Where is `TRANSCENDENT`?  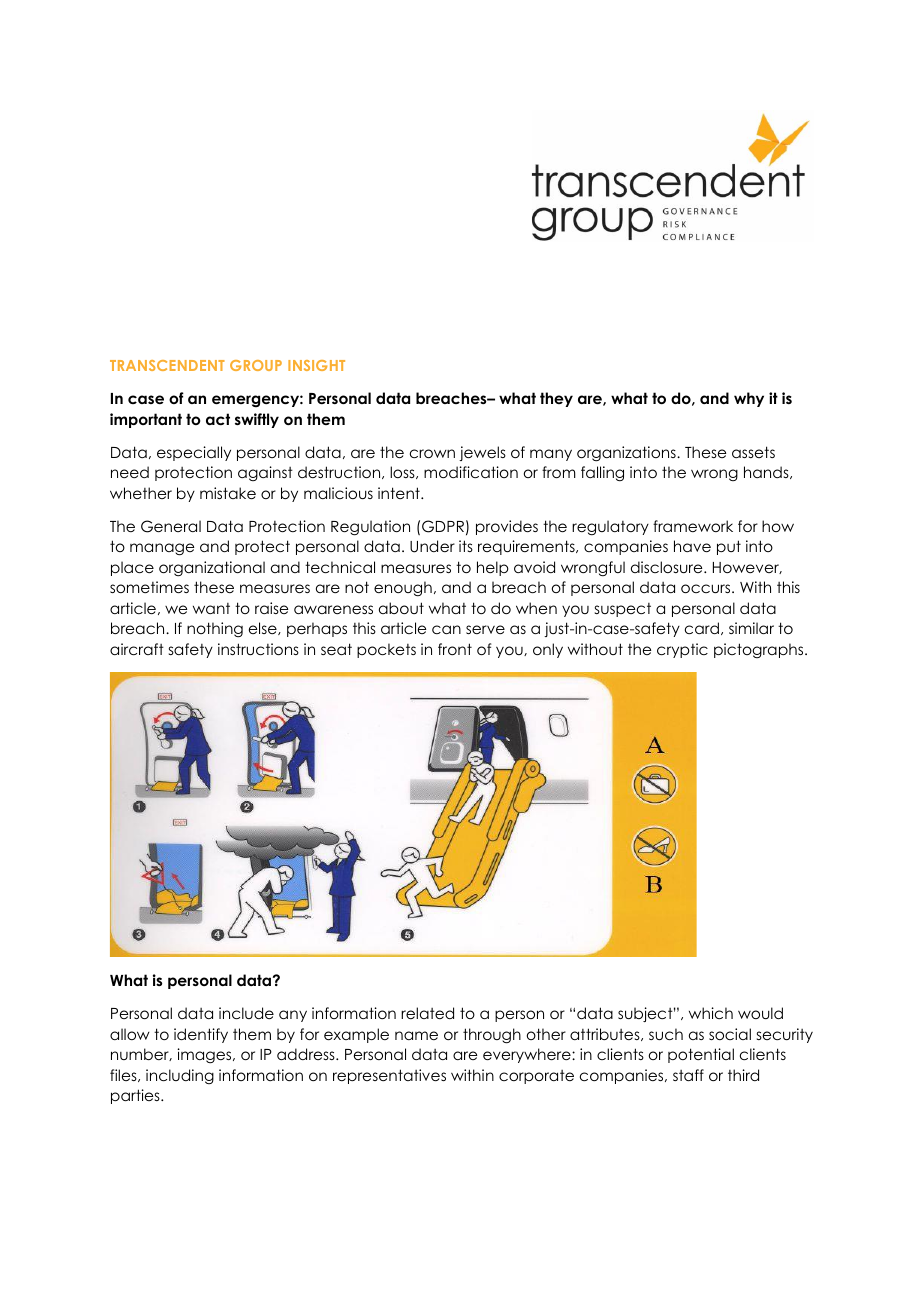 TRANSCENDENT is located at coordinates (167, 365).
